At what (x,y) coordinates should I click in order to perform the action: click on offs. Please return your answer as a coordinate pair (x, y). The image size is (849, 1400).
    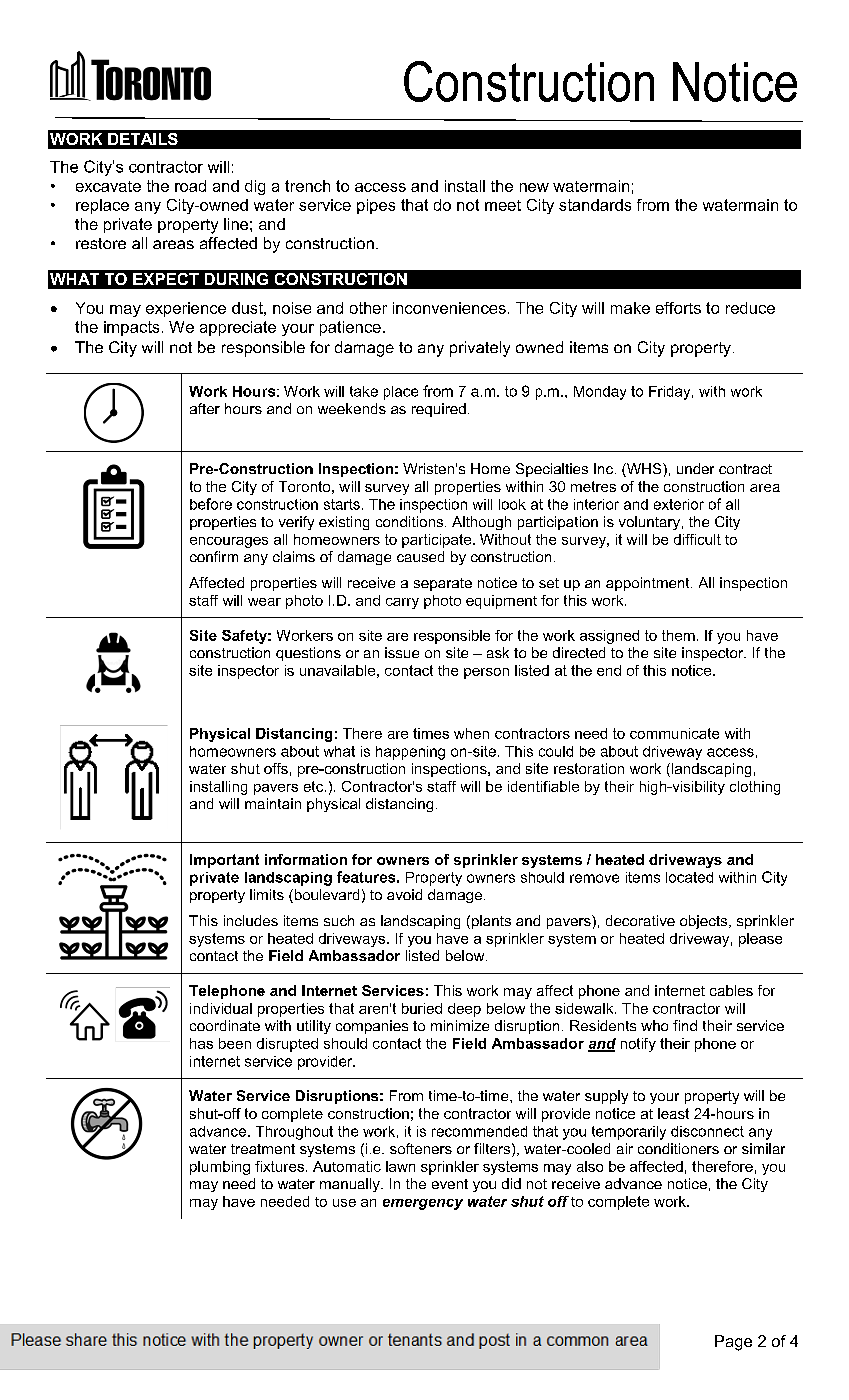
    Looking at the image, I should click on (276, 768).
